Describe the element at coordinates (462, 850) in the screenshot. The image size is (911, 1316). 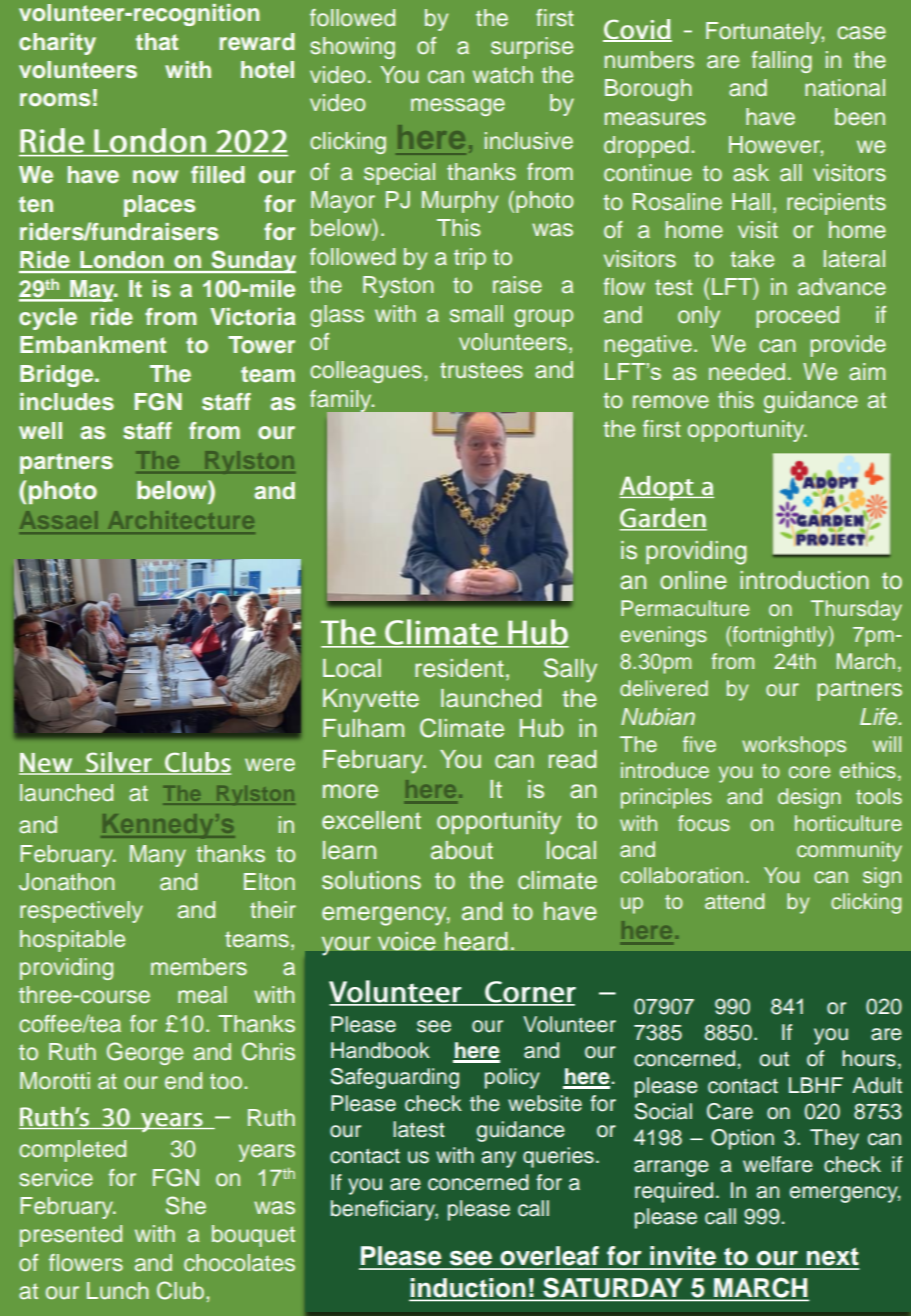
I see `about` at that location.
